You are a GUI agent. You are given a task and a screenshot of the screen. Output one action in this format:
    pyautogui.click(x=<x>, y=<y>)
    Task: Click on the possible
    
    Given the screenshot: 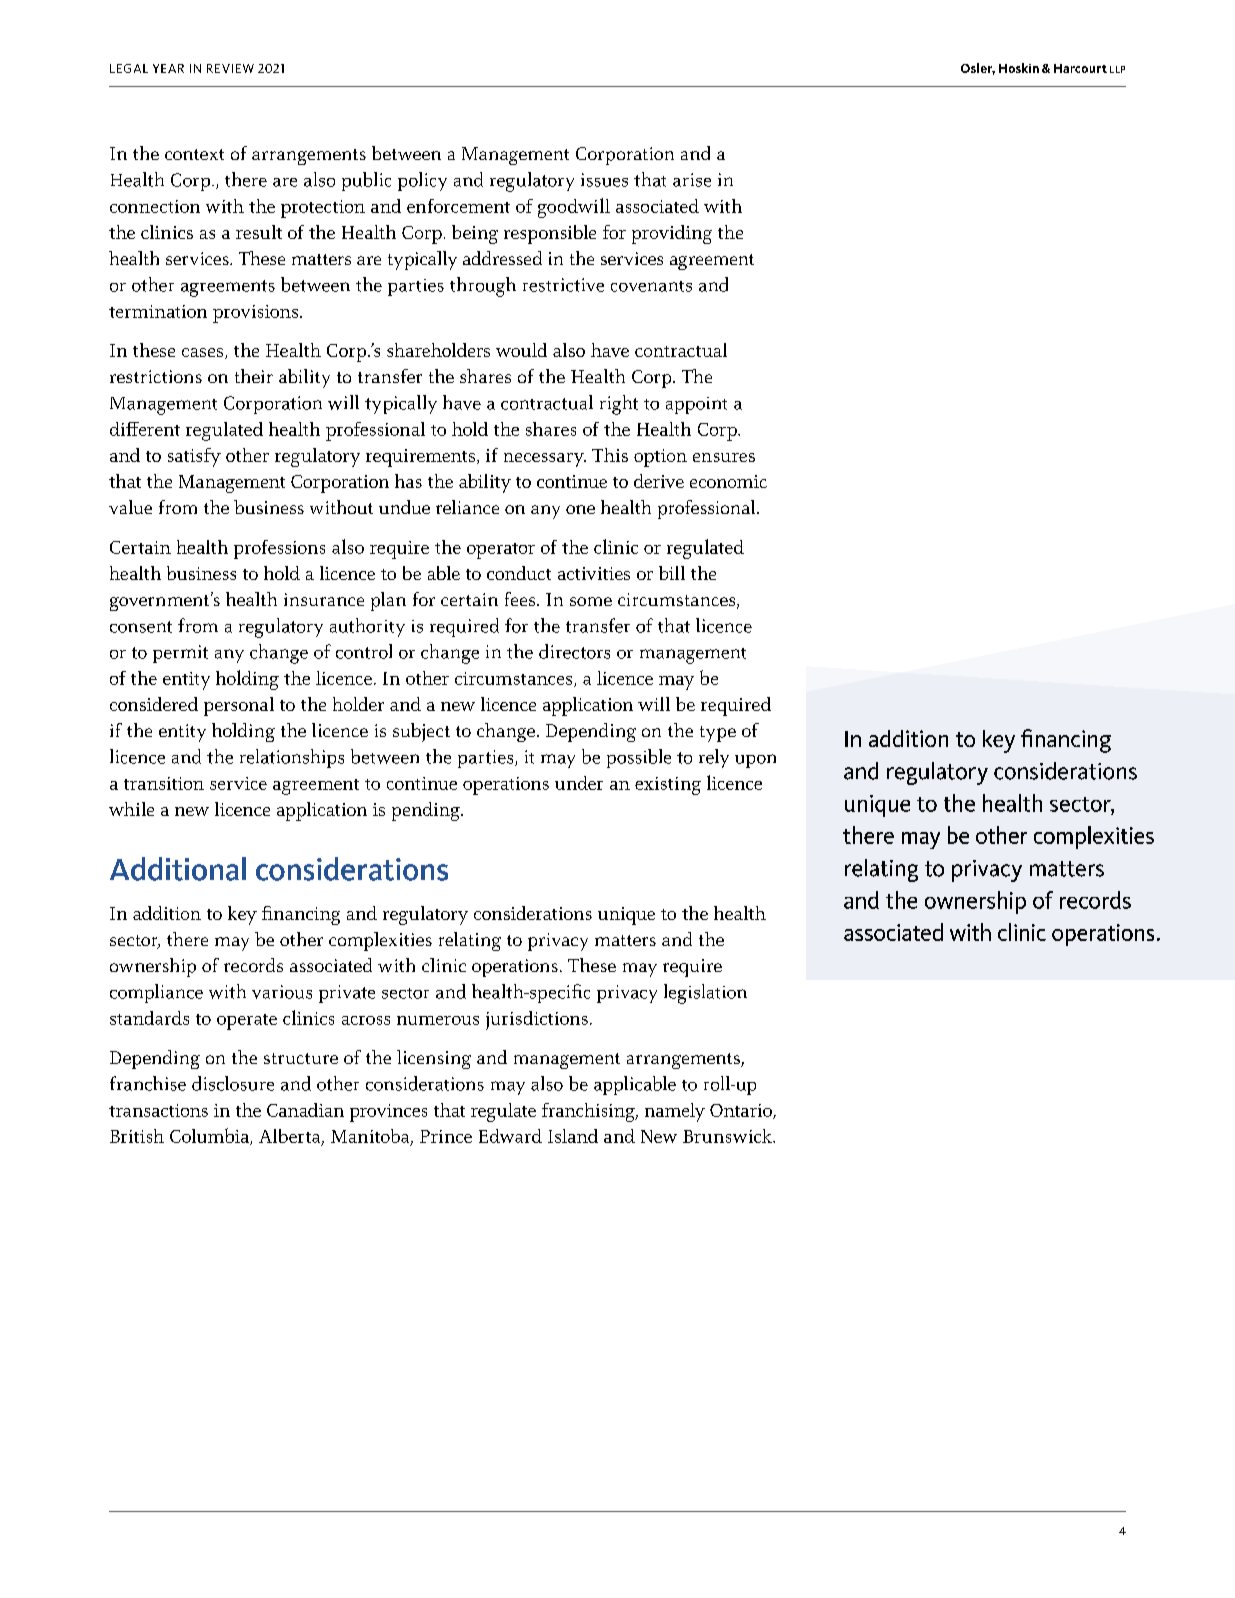 What is the action you would take?
    pyautogui.click(x=639, y=758)
